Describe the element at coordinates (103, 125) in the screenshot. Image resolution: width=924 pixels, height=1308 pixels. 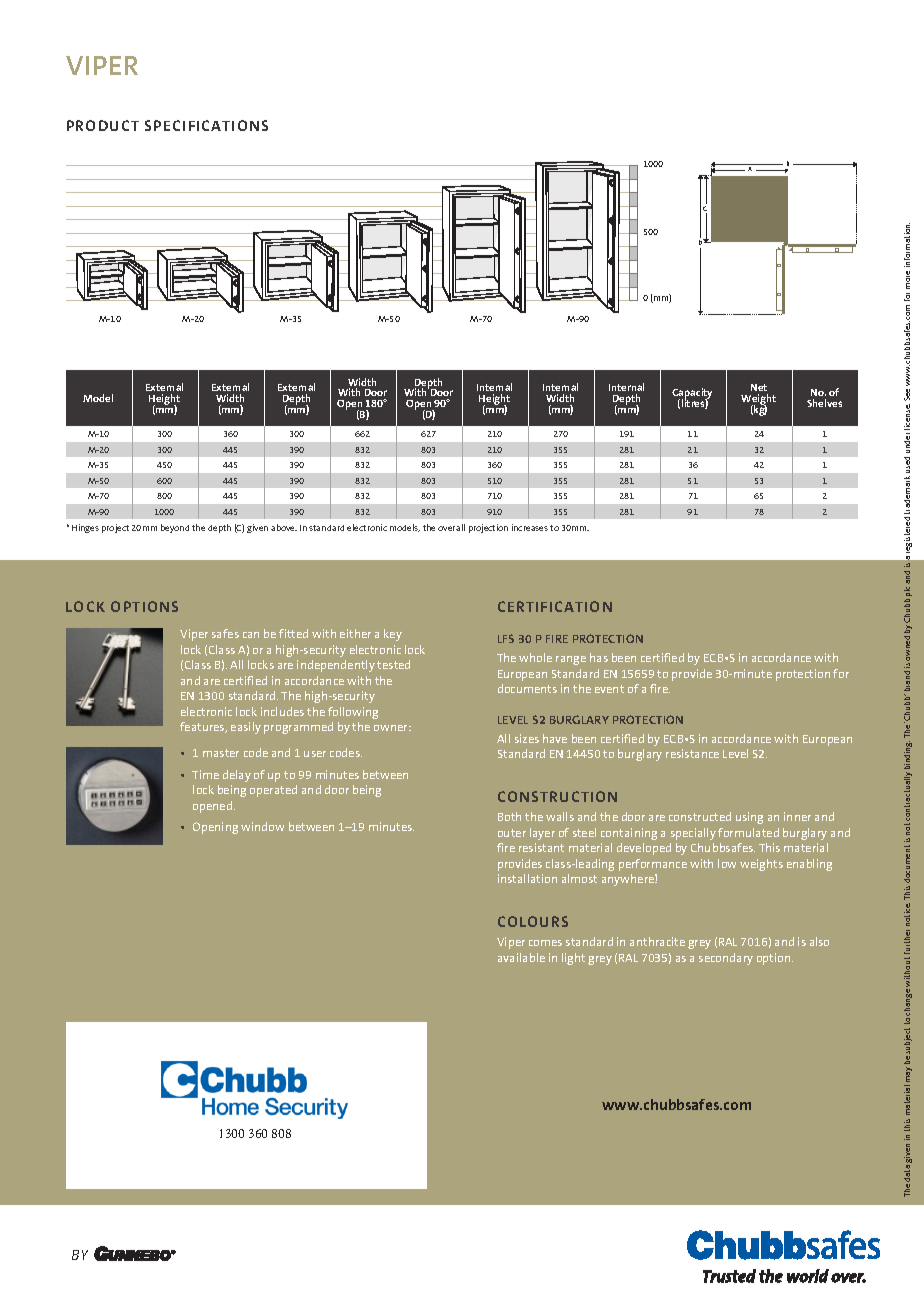
I see `PRODUCT` at that location.
